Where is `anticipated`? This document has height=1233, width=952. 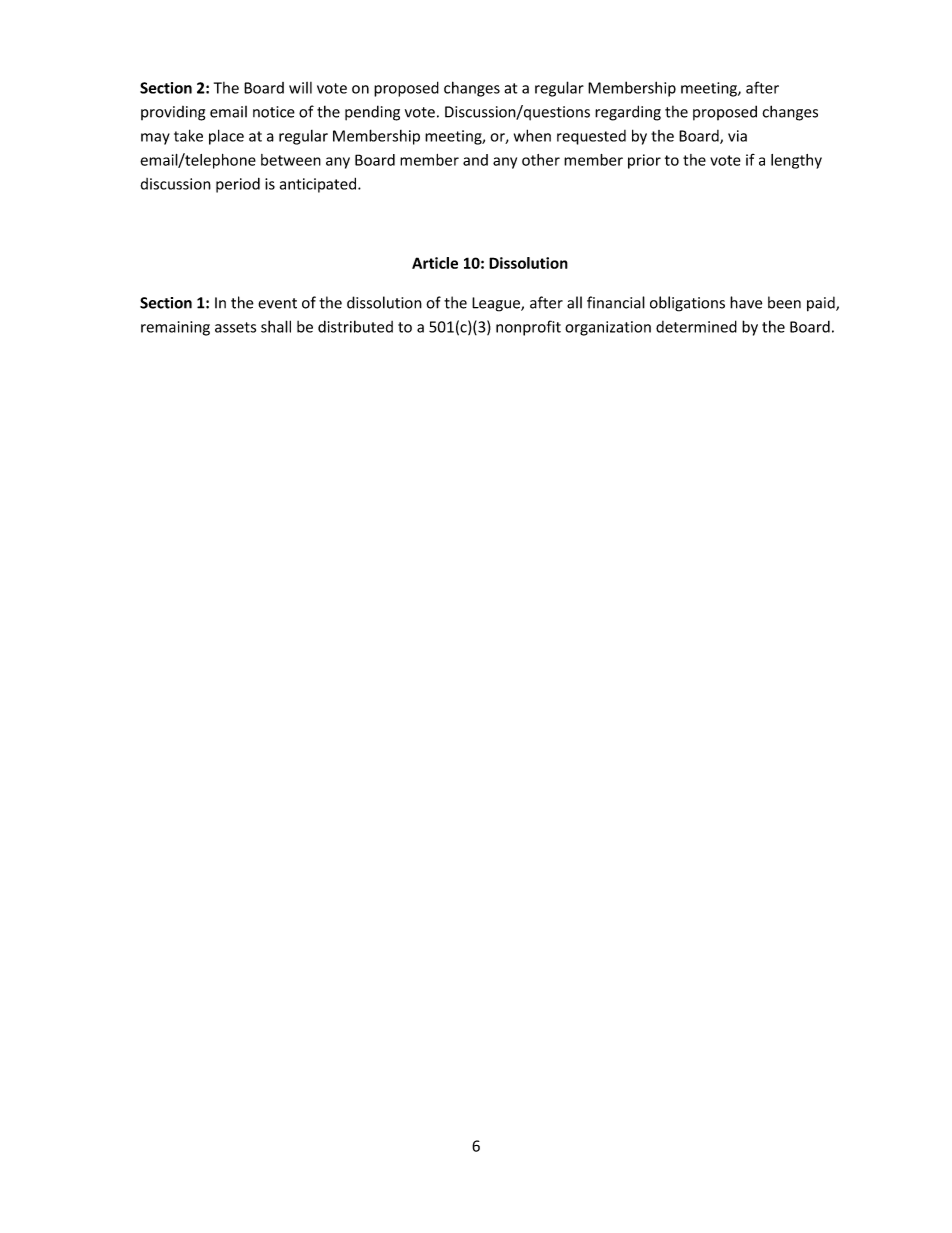
anticipated is located at coordinates (318, 185).
